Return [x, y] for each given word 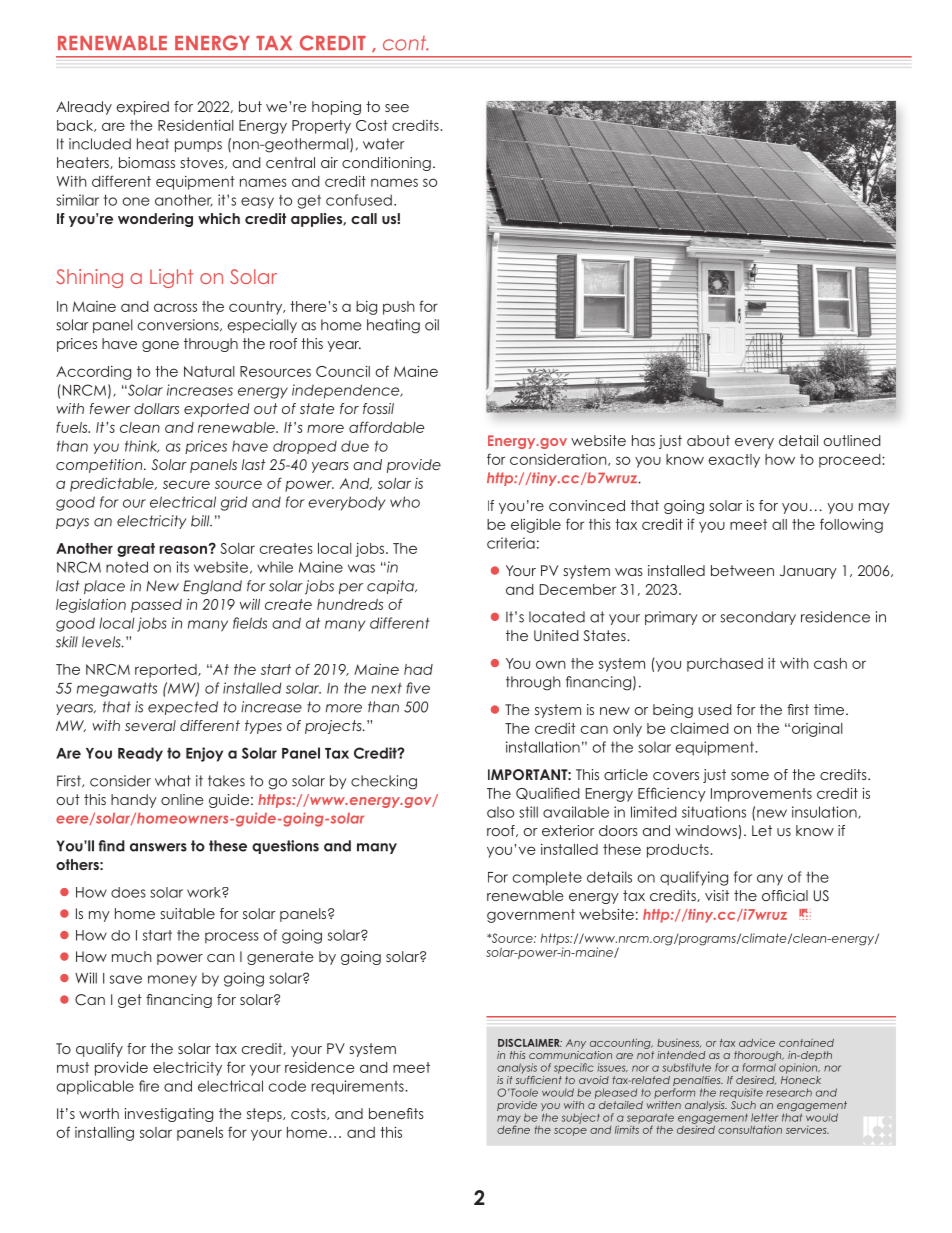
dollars [156, 408]
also [500, 812]
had [418, 669]
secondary [758, 618]
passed [156, 606]
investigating [169, 1115]
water [383, 144]
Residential [196, 125]
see [397, 108]
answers [158, 847]
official [785, 895]
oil [432, 325]
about [708, 440]
